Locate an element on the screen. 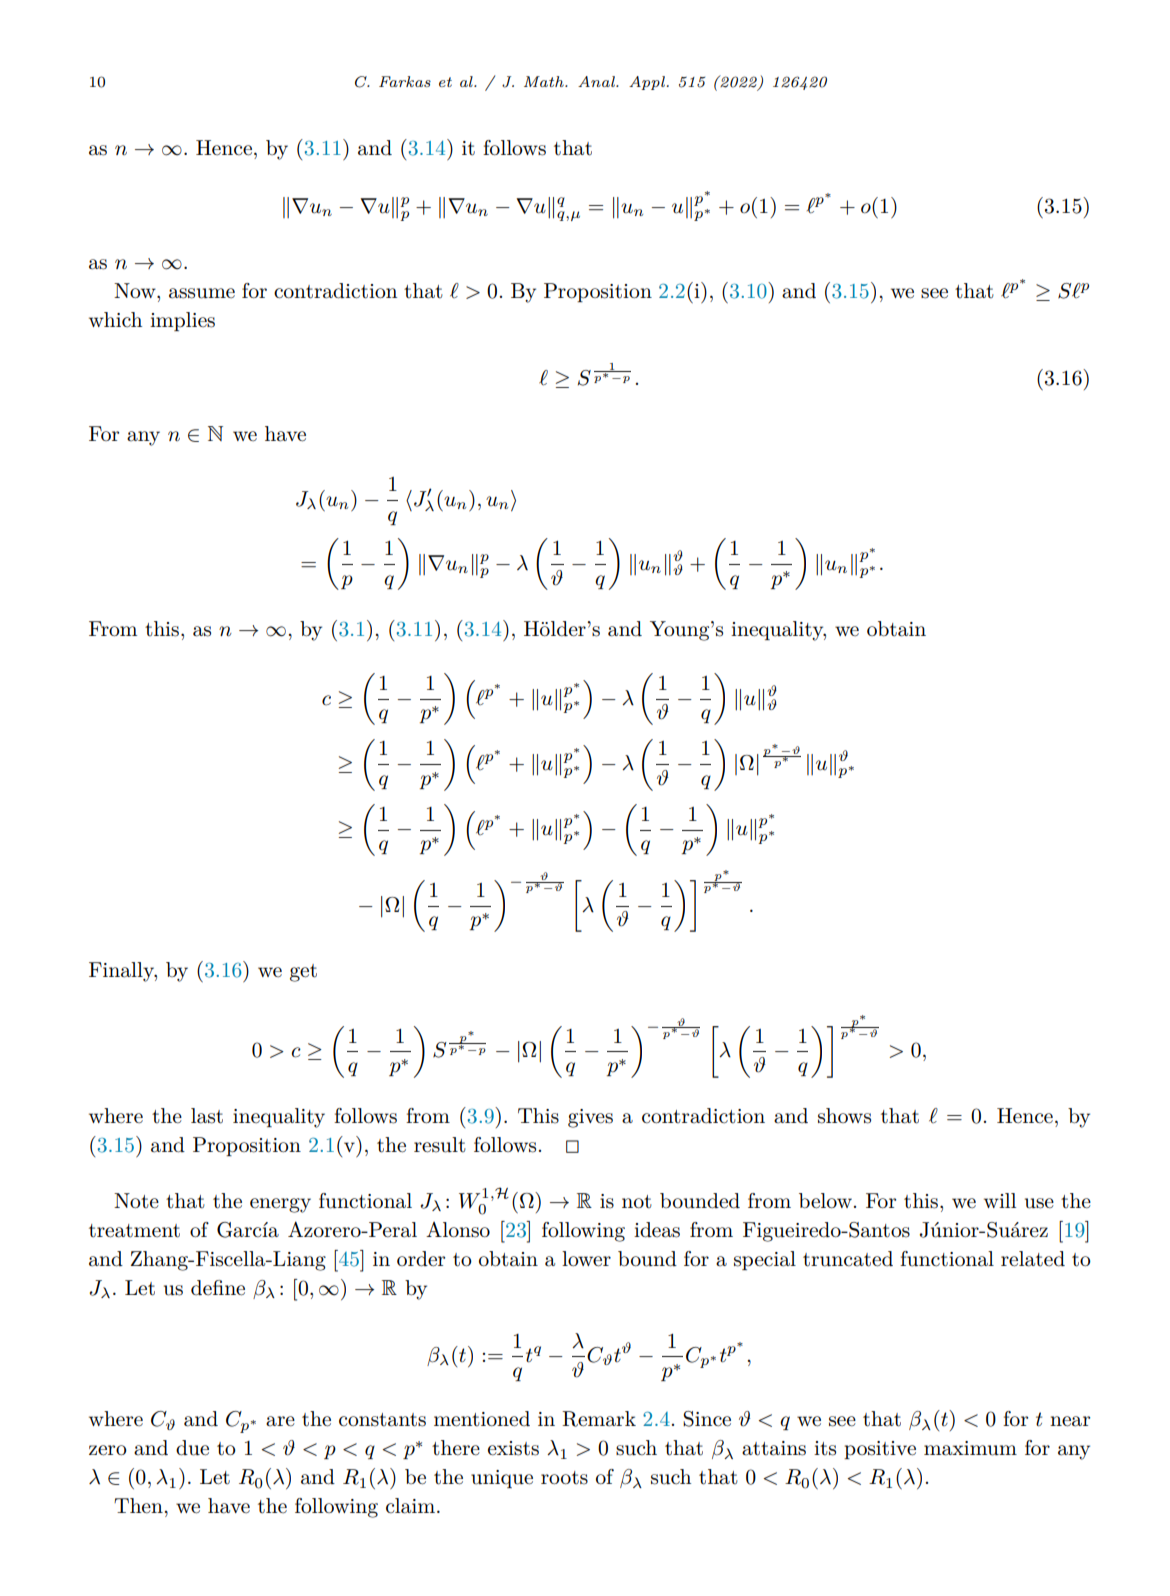  which is located at coordinates (115, 320).
